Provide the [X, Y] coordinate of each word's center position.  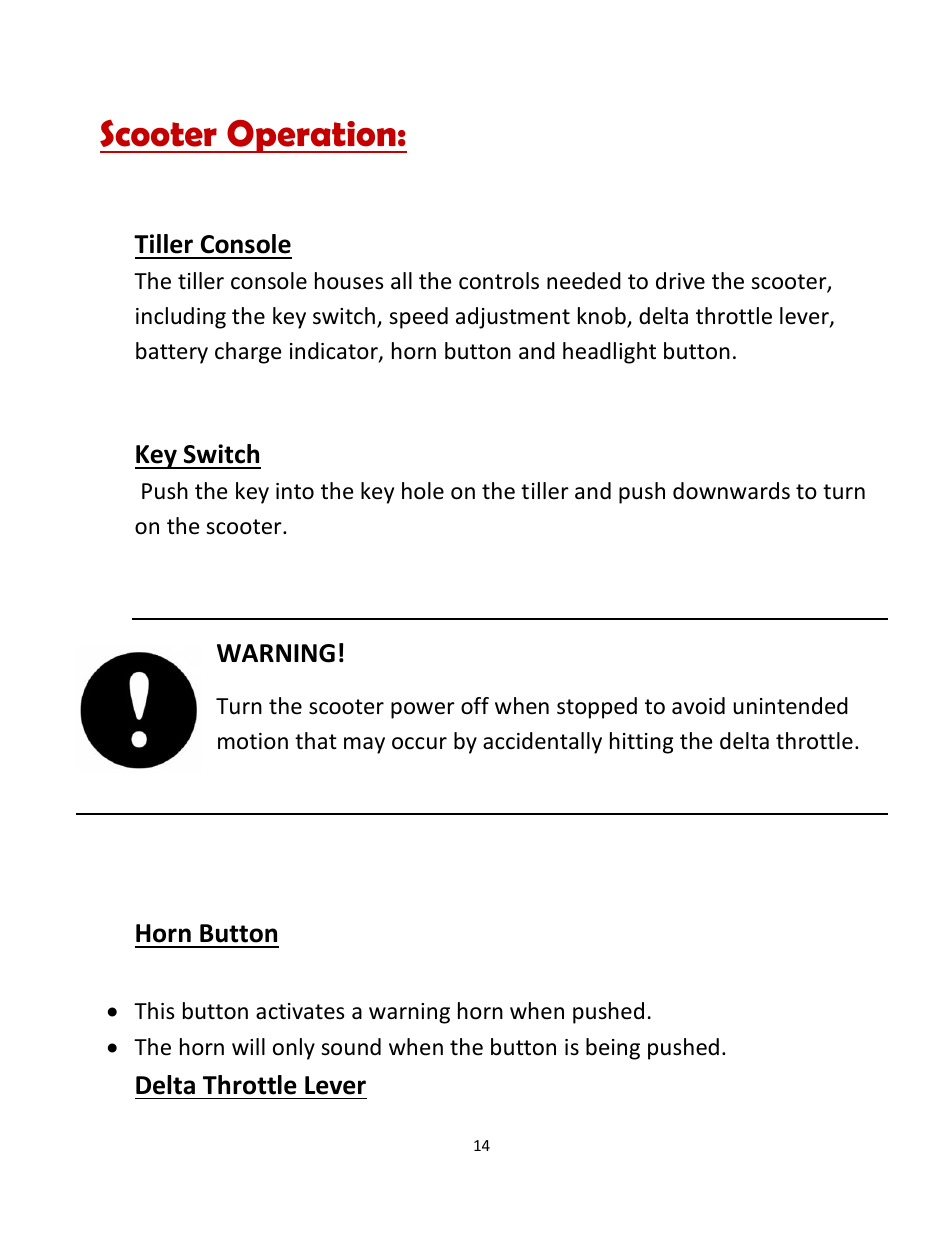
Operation [311, 136]
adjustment [513, 318]
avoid [698, 706]
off [475, 706]
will [248, 1046]
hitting [641, 743]
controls [499, 281]
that [316, 741]
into [295, 491]
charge [248, 353]
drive [680, 281]
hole [423, 491]
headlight [609, 353]
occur [419, 743]
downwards [731, 491]
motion [253, 741]
